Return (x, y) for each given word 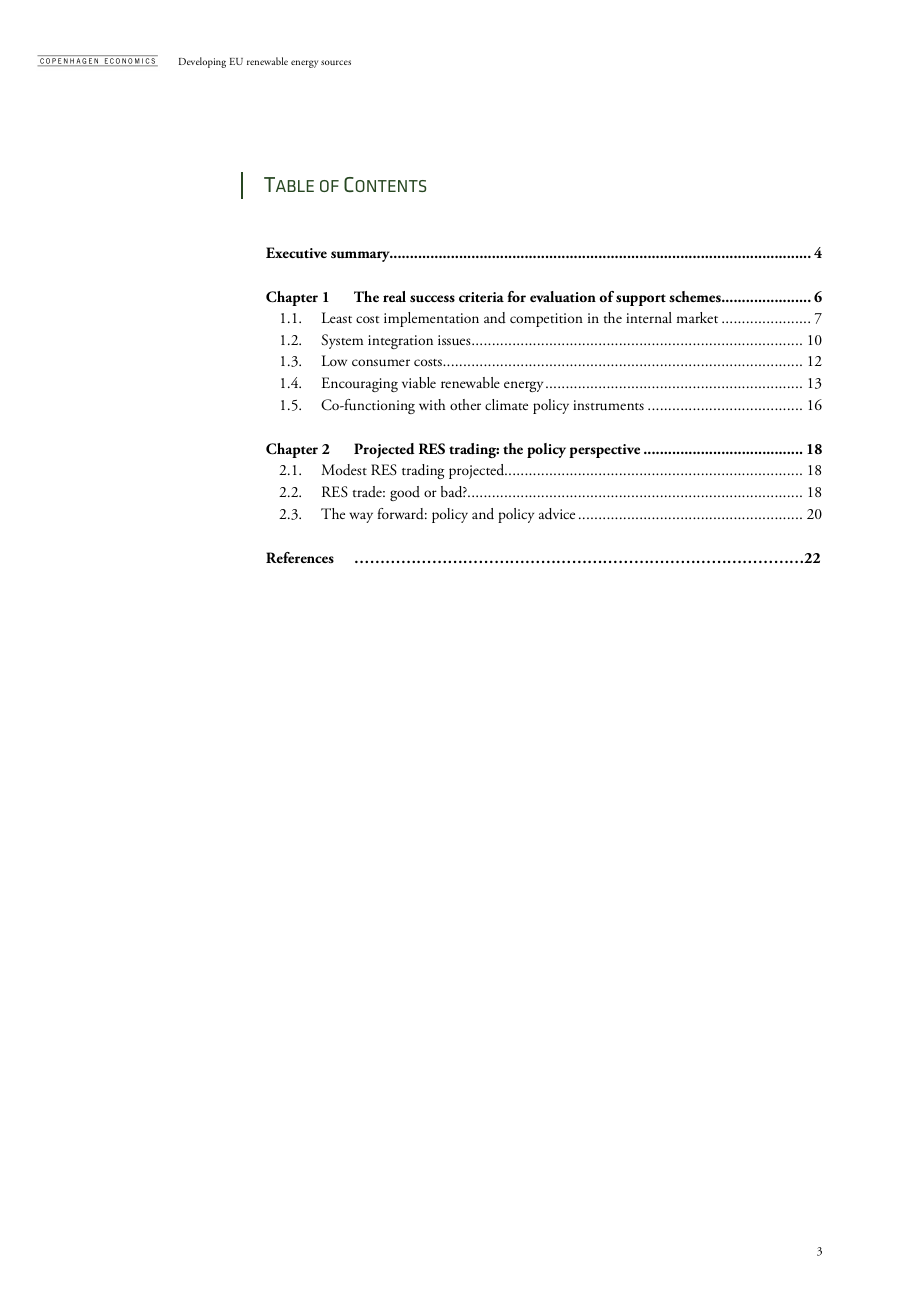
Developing (202, 62)
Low (334, 360)
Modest (344, 470)
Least (337, 317)
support (641, 300)
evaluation (563, 296)
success (432, 299)
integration (400, 342)
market (697, 317)
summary (362, 256)
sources (336, 62)
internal (649, 317)
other (465, 404)
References (300, 557)
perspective (604, 451)
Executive (296, 252)
